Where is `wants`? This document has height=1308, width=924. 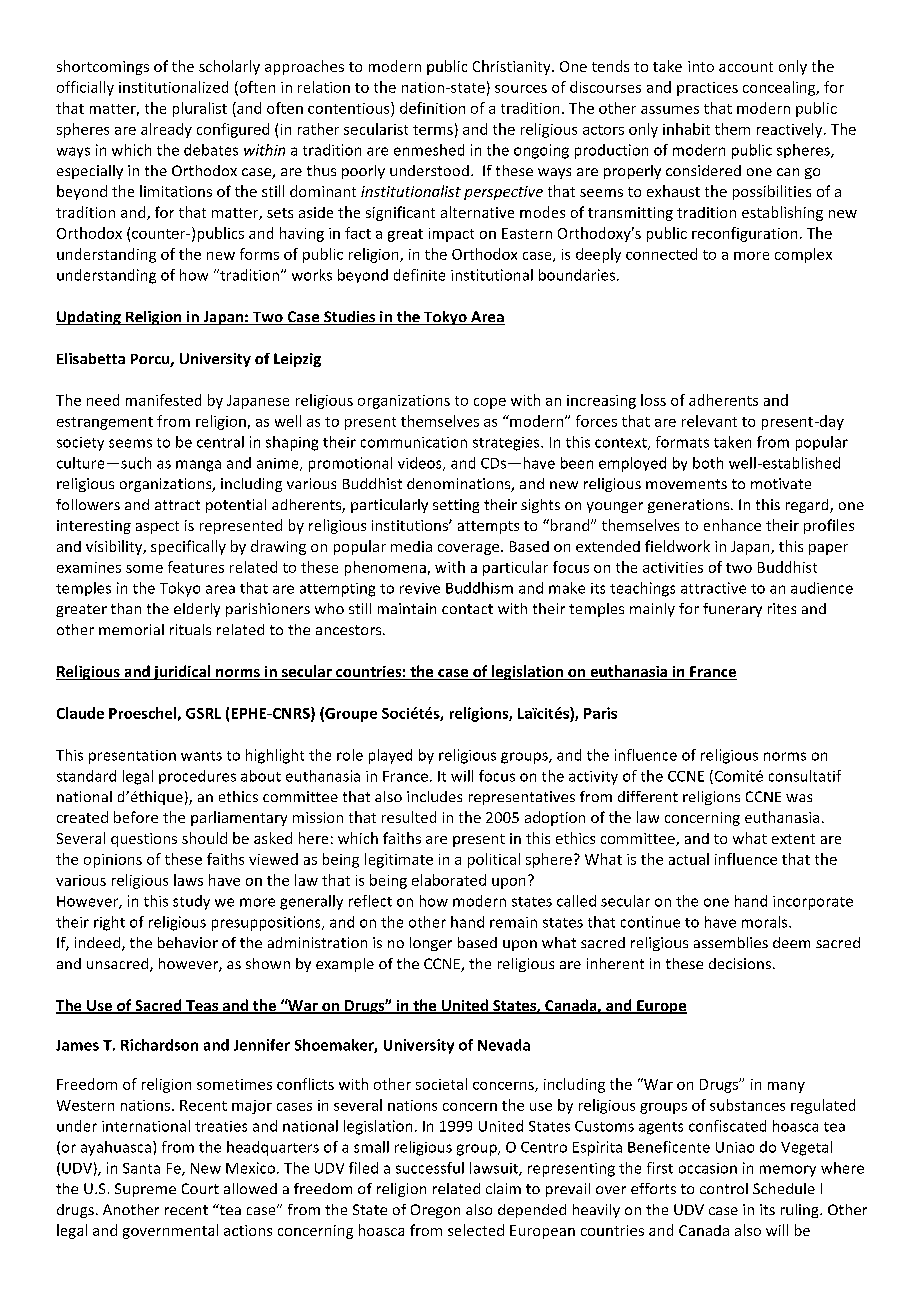
wants is located at coordinates (201, 756).
